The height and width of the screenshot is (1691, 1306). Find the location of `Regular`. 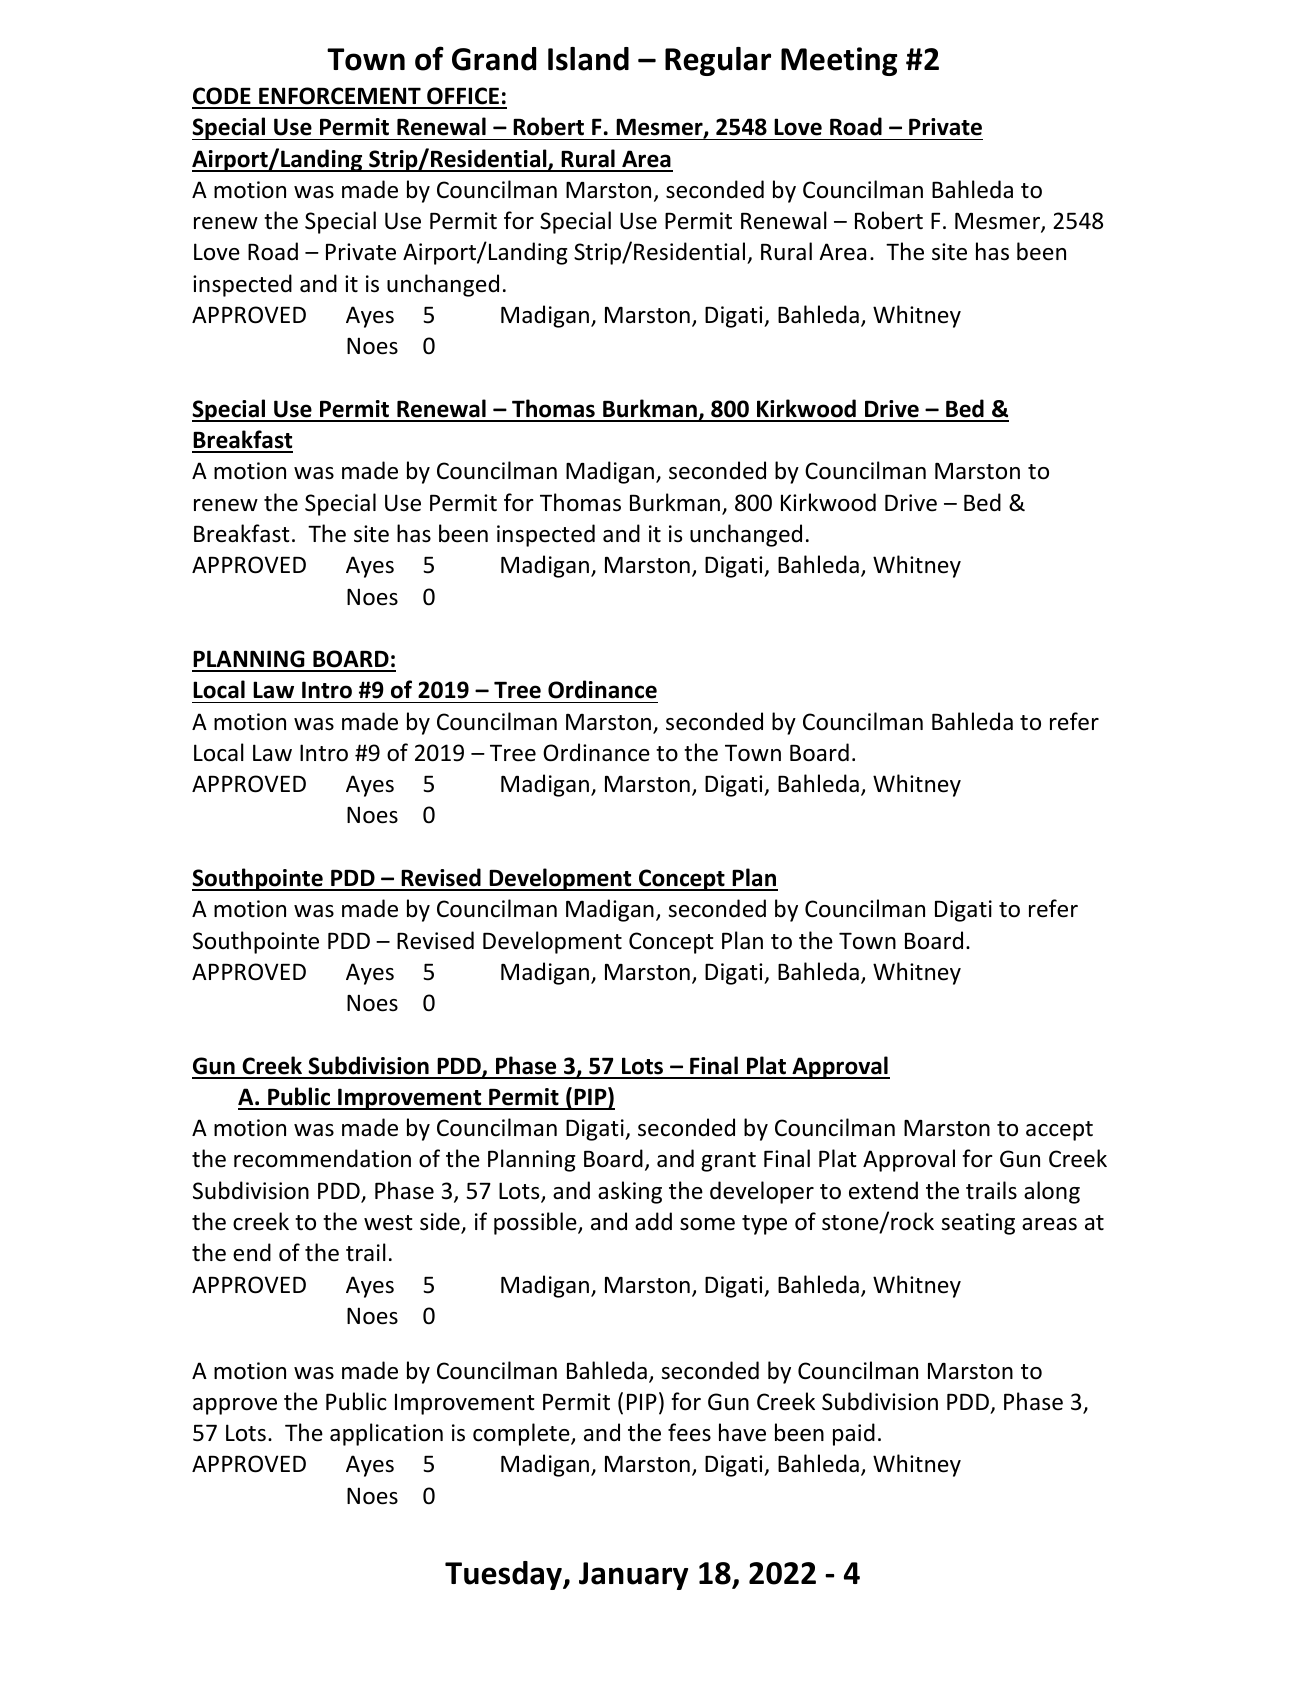

Regular is located at coordinates (718, 61).
